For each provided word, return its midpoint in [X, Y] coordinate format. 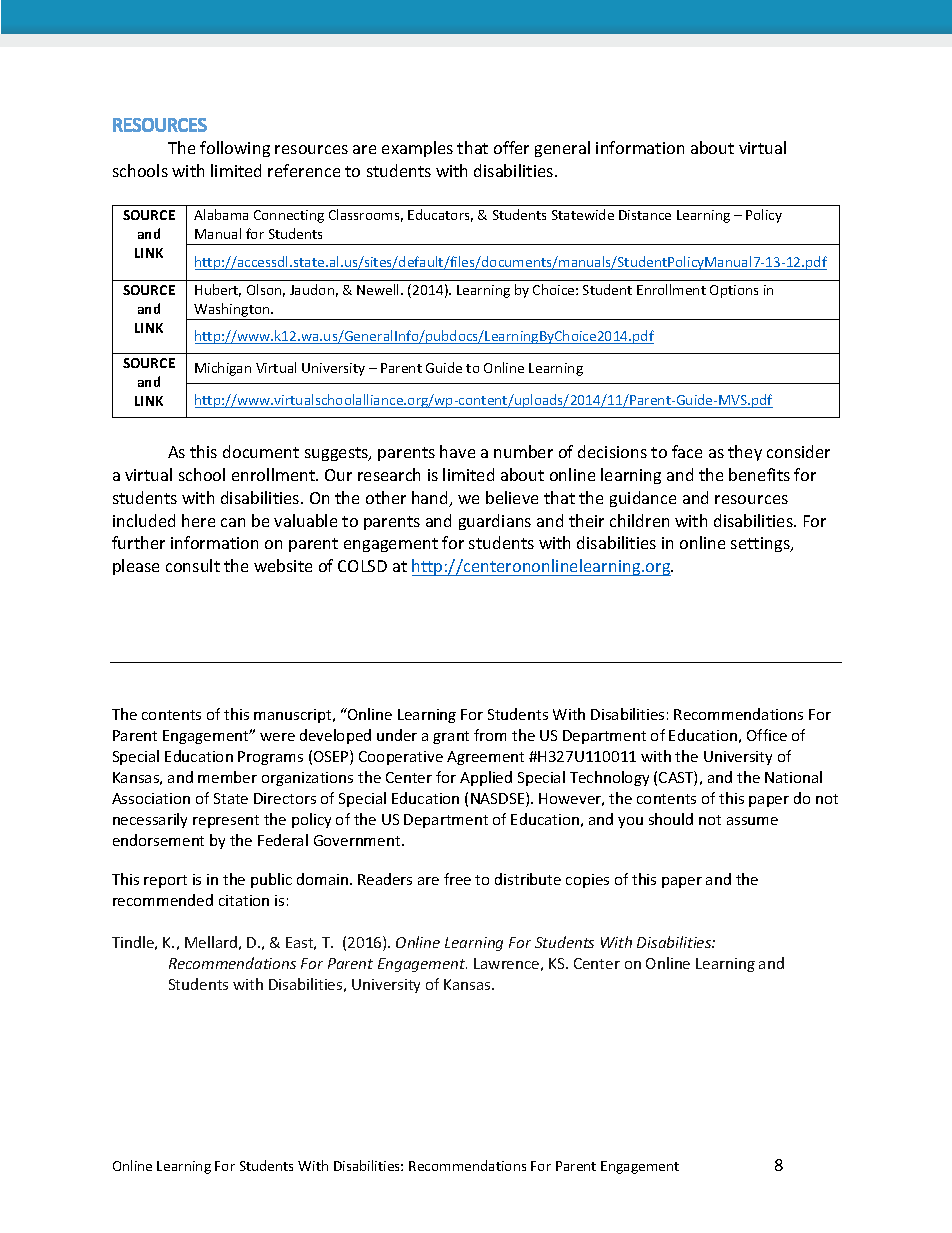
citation [244, 900]
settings [761, 544]
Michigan [223, 369]
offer [511, 147]
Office [767, 735]
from [490, 735]
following [235, 149]
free [457, 879]
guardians [495, 522]
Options [734, 291]
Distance [645, 215]
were [277, 737]
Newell [379, 289]
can [233, 522]
